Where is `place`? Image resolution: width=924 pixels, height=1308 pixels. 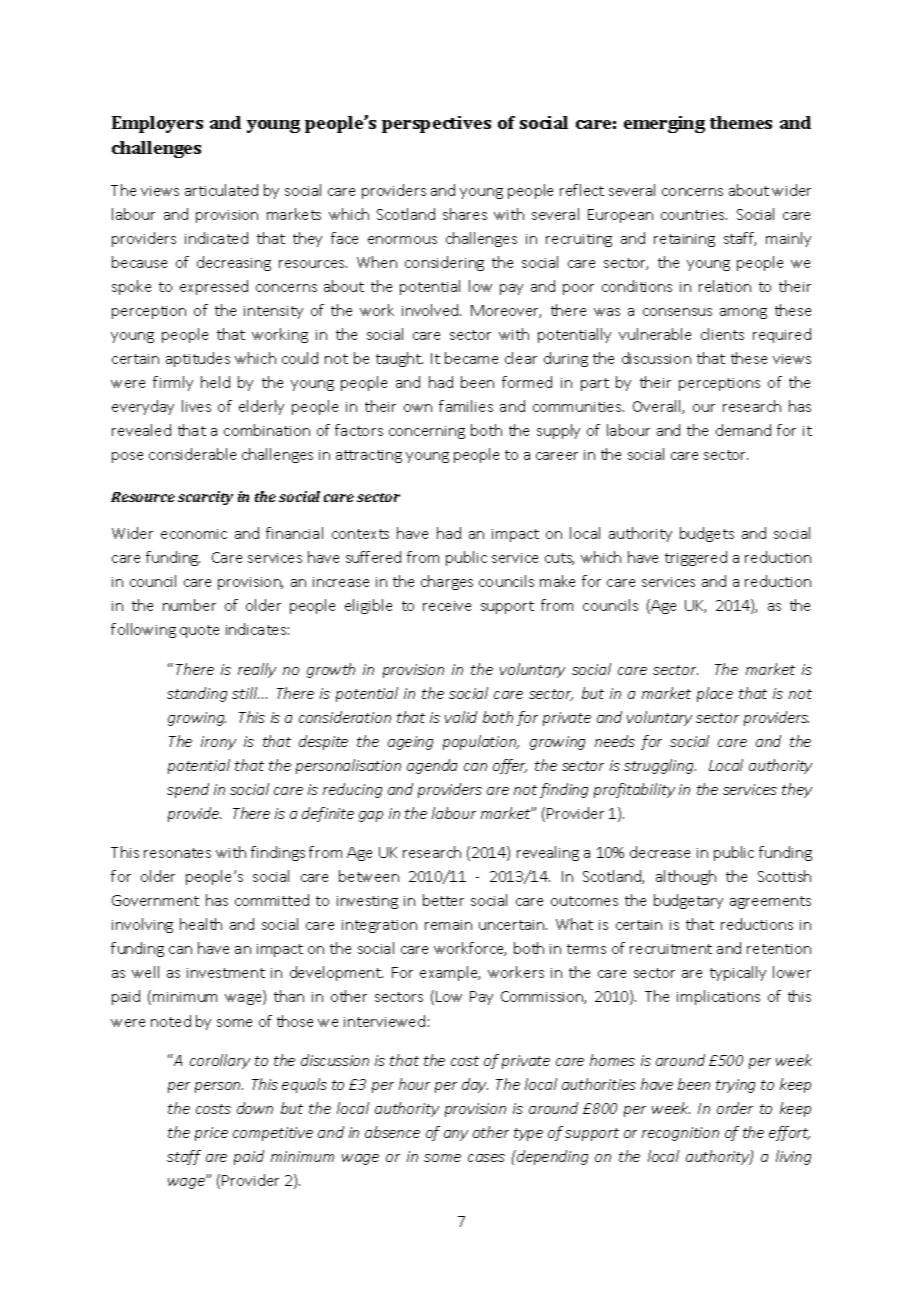
place is located at coordinates (715, 694).
